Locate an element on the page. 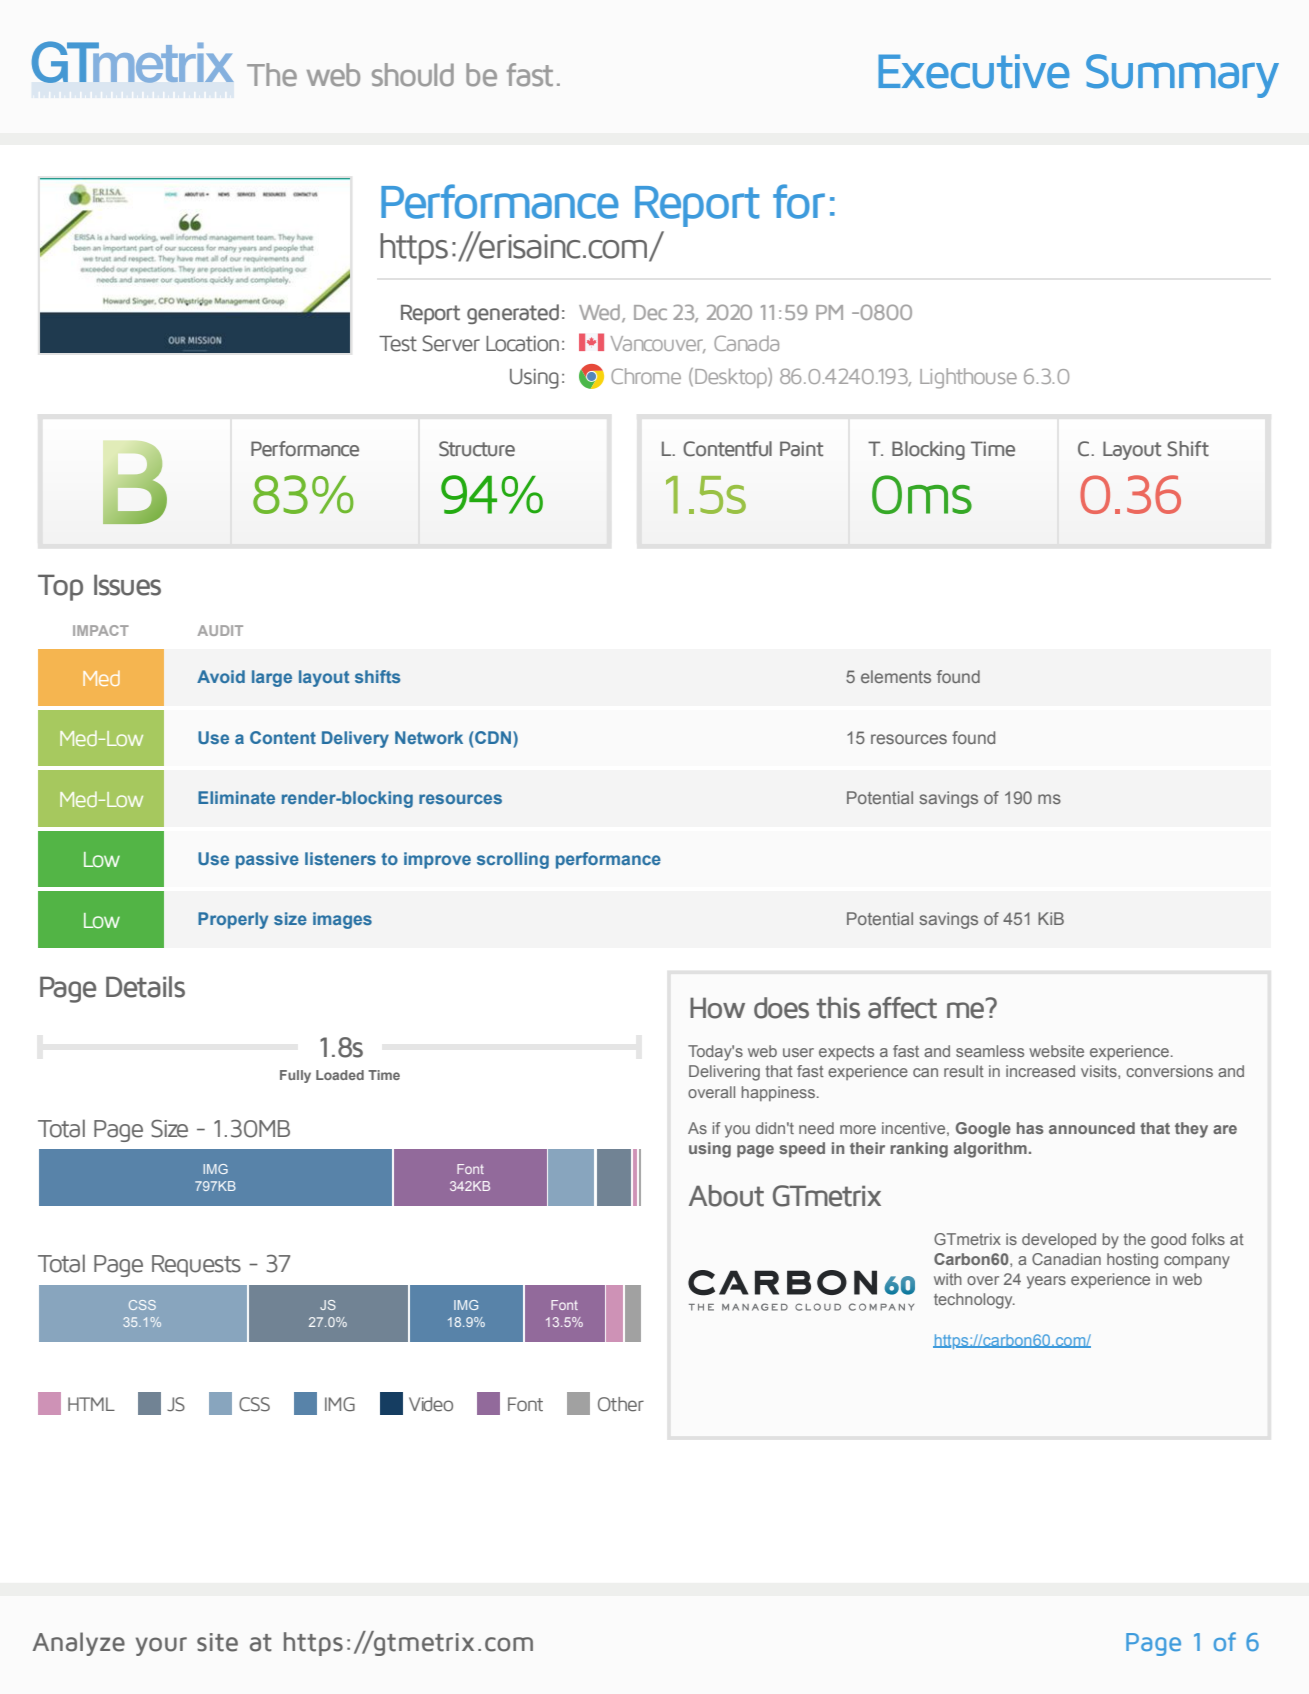  developed is located at coordinates (1059, 1241).
